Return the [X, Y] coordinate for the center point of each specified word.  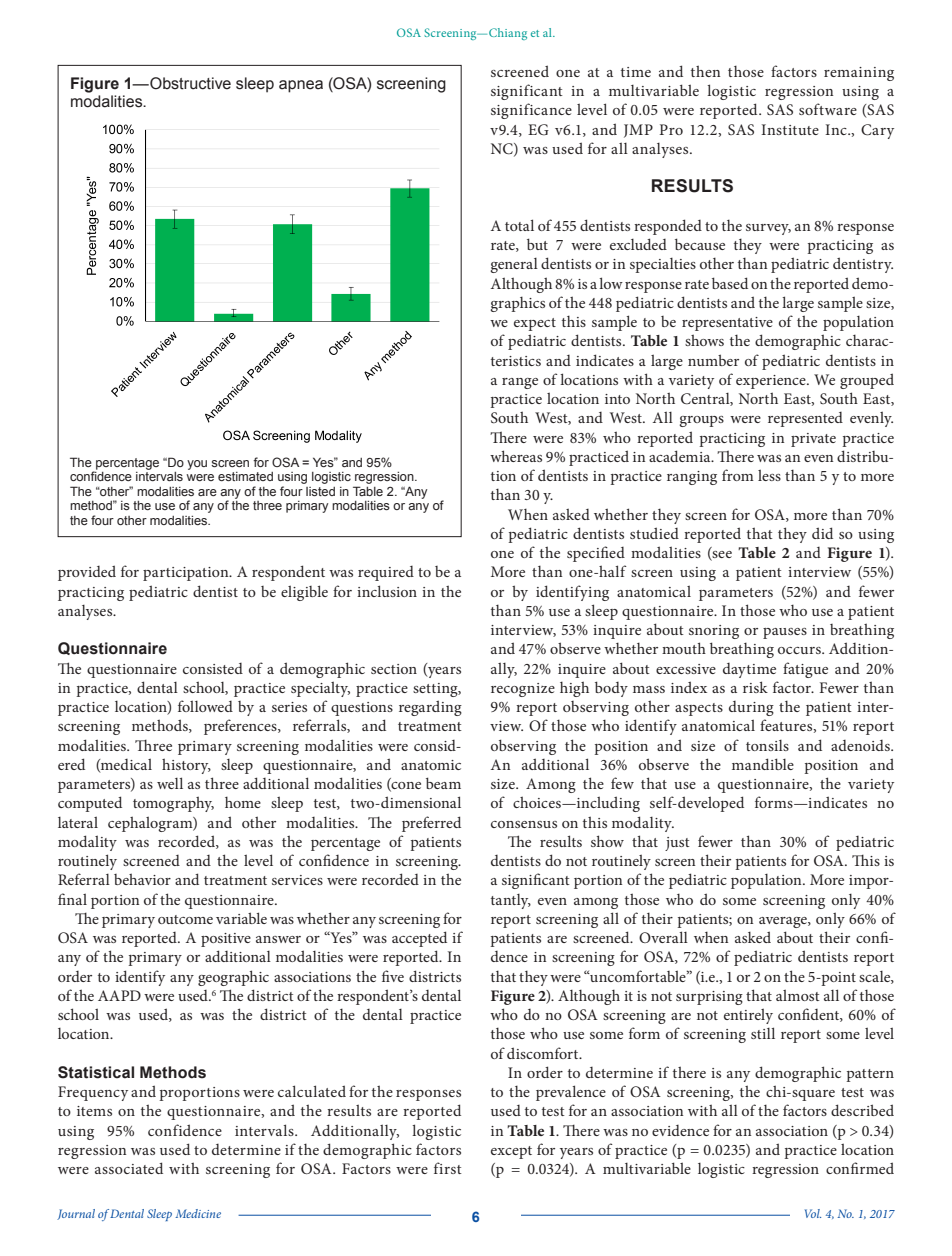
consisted [213, 668]
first [448, 1168]
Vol [813, 1213]
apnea [301, 86]
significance [531, 111]
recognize [523, 690]
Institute [790, 129]
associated [129, 1168]
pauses [785, 633]
